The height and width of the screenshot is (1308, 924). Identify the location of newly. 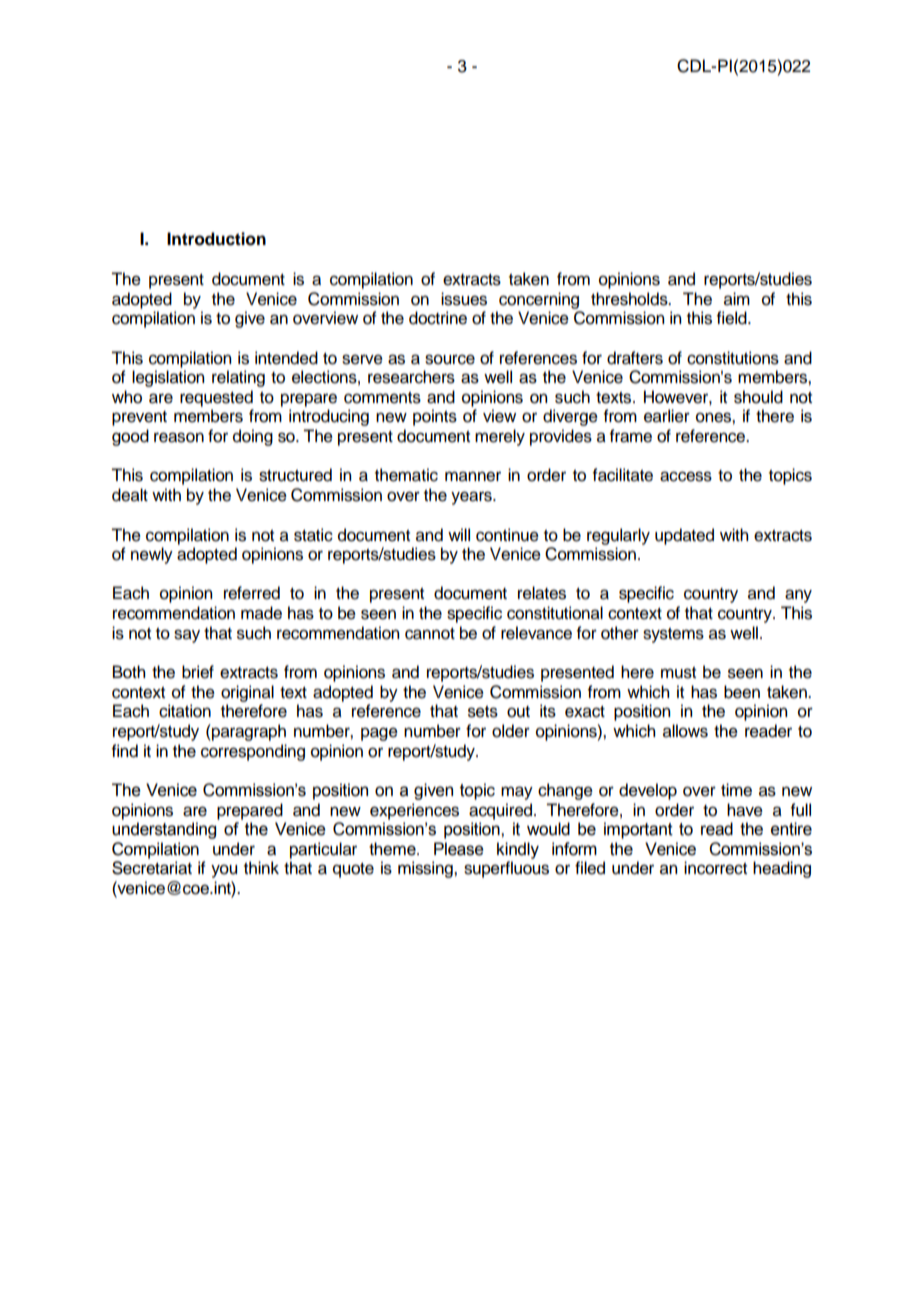
(152, 555).
